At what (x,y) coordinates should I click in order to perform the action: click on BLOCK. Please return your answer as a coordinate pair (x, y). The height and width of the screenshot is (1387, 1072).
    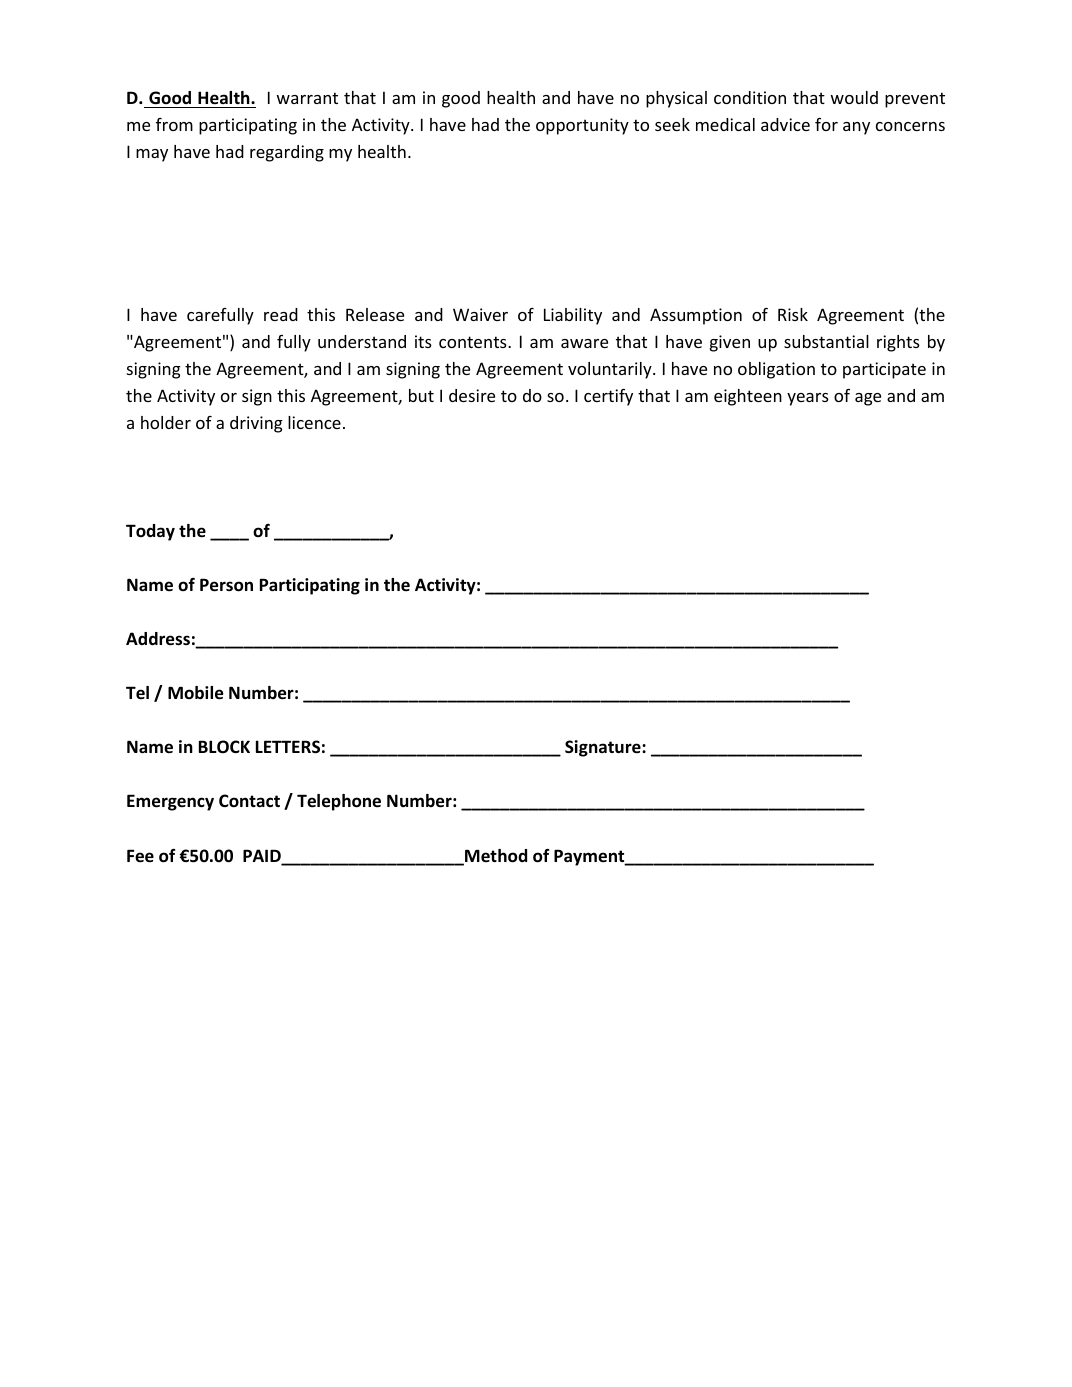
    Looking at the image, I should click on (224, 746).
